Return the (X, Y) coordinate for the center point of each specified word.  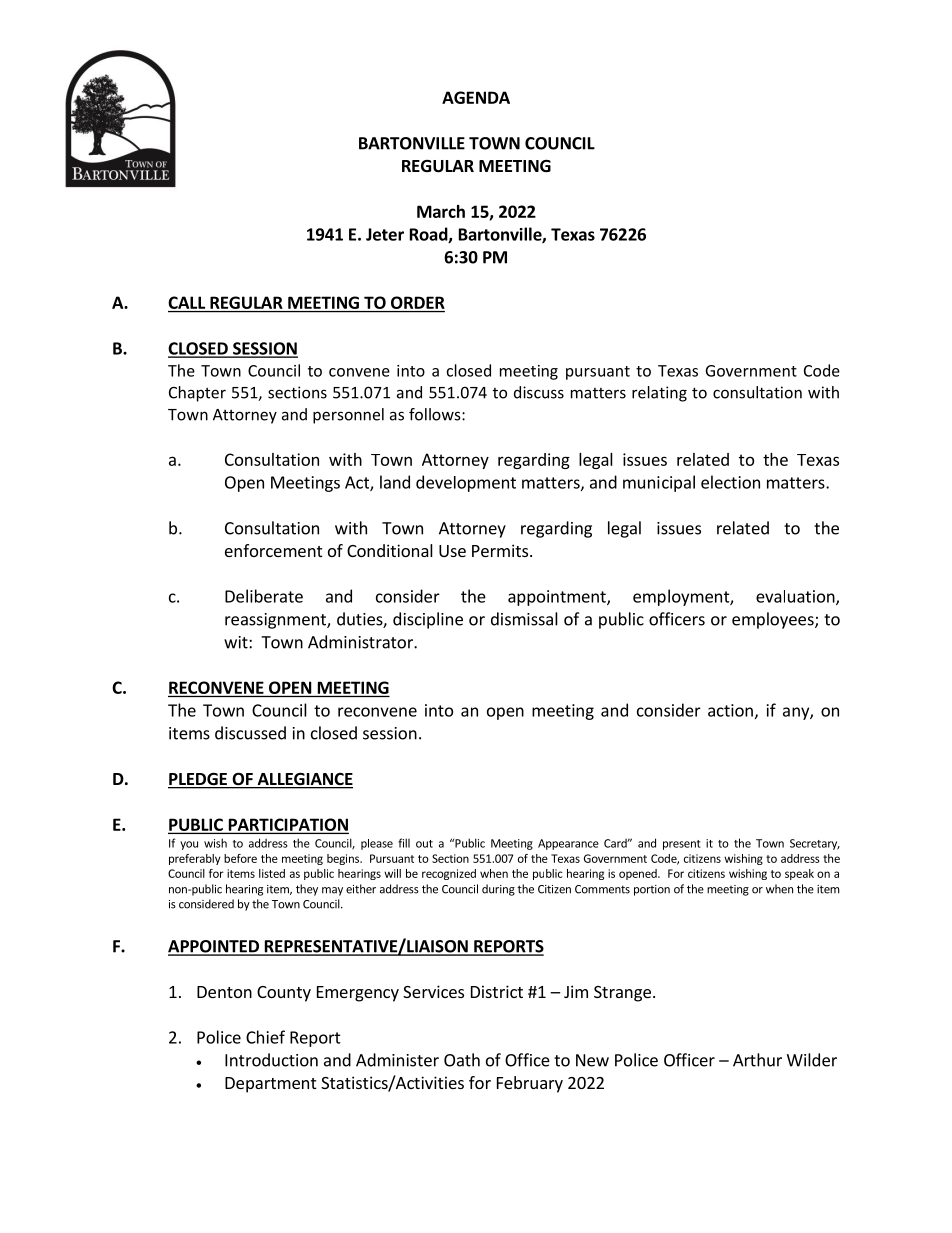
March (441, 211)
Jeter (385, 234)
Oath (462, 1060)
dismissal (524, 619)
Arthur (757, 1060)
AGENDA (476, 97)
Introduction (271, 1060)
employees (774, 620)
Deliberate (264, 596)
